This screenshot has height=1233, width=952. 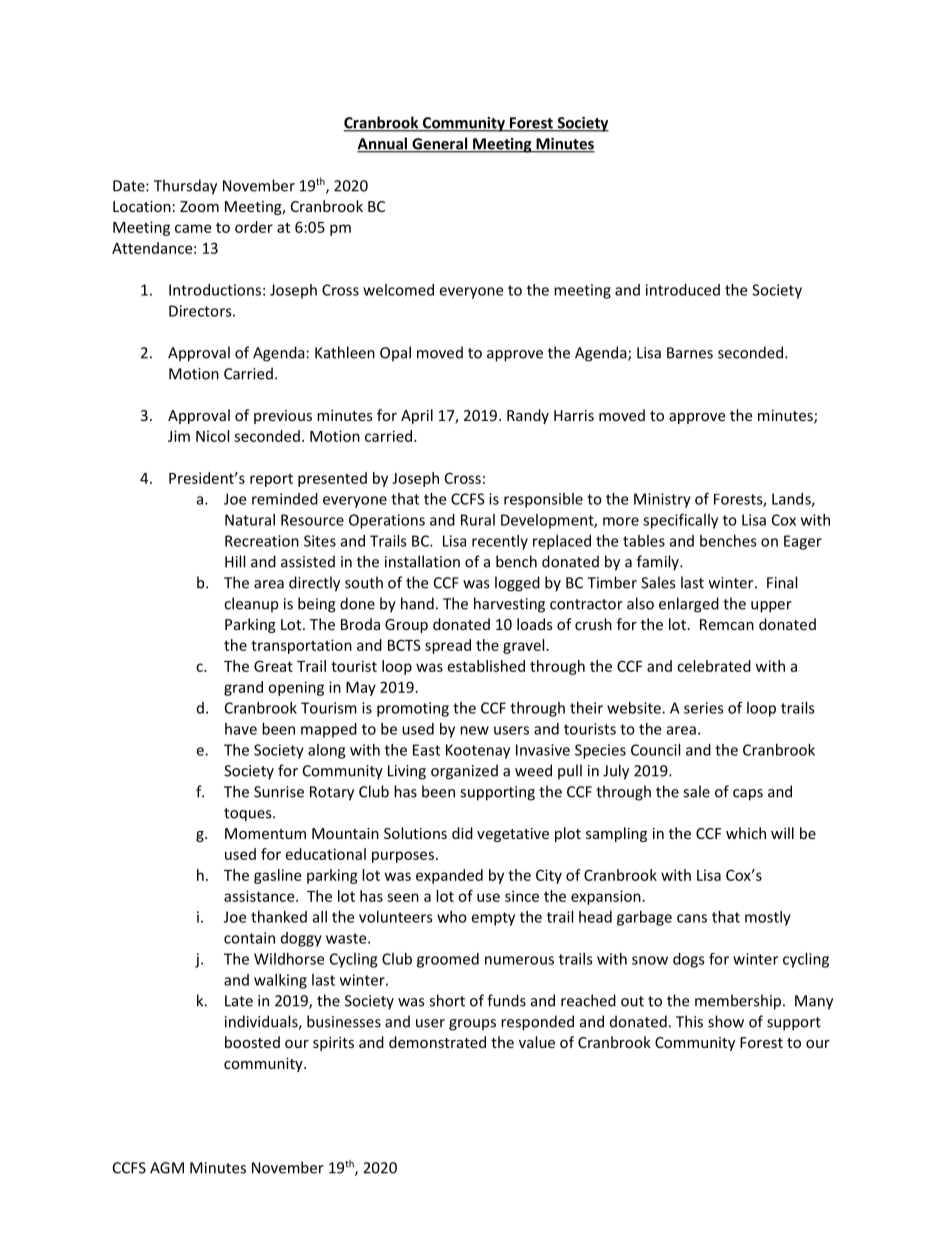 I want to click on General, so click(x=440, y=144).
